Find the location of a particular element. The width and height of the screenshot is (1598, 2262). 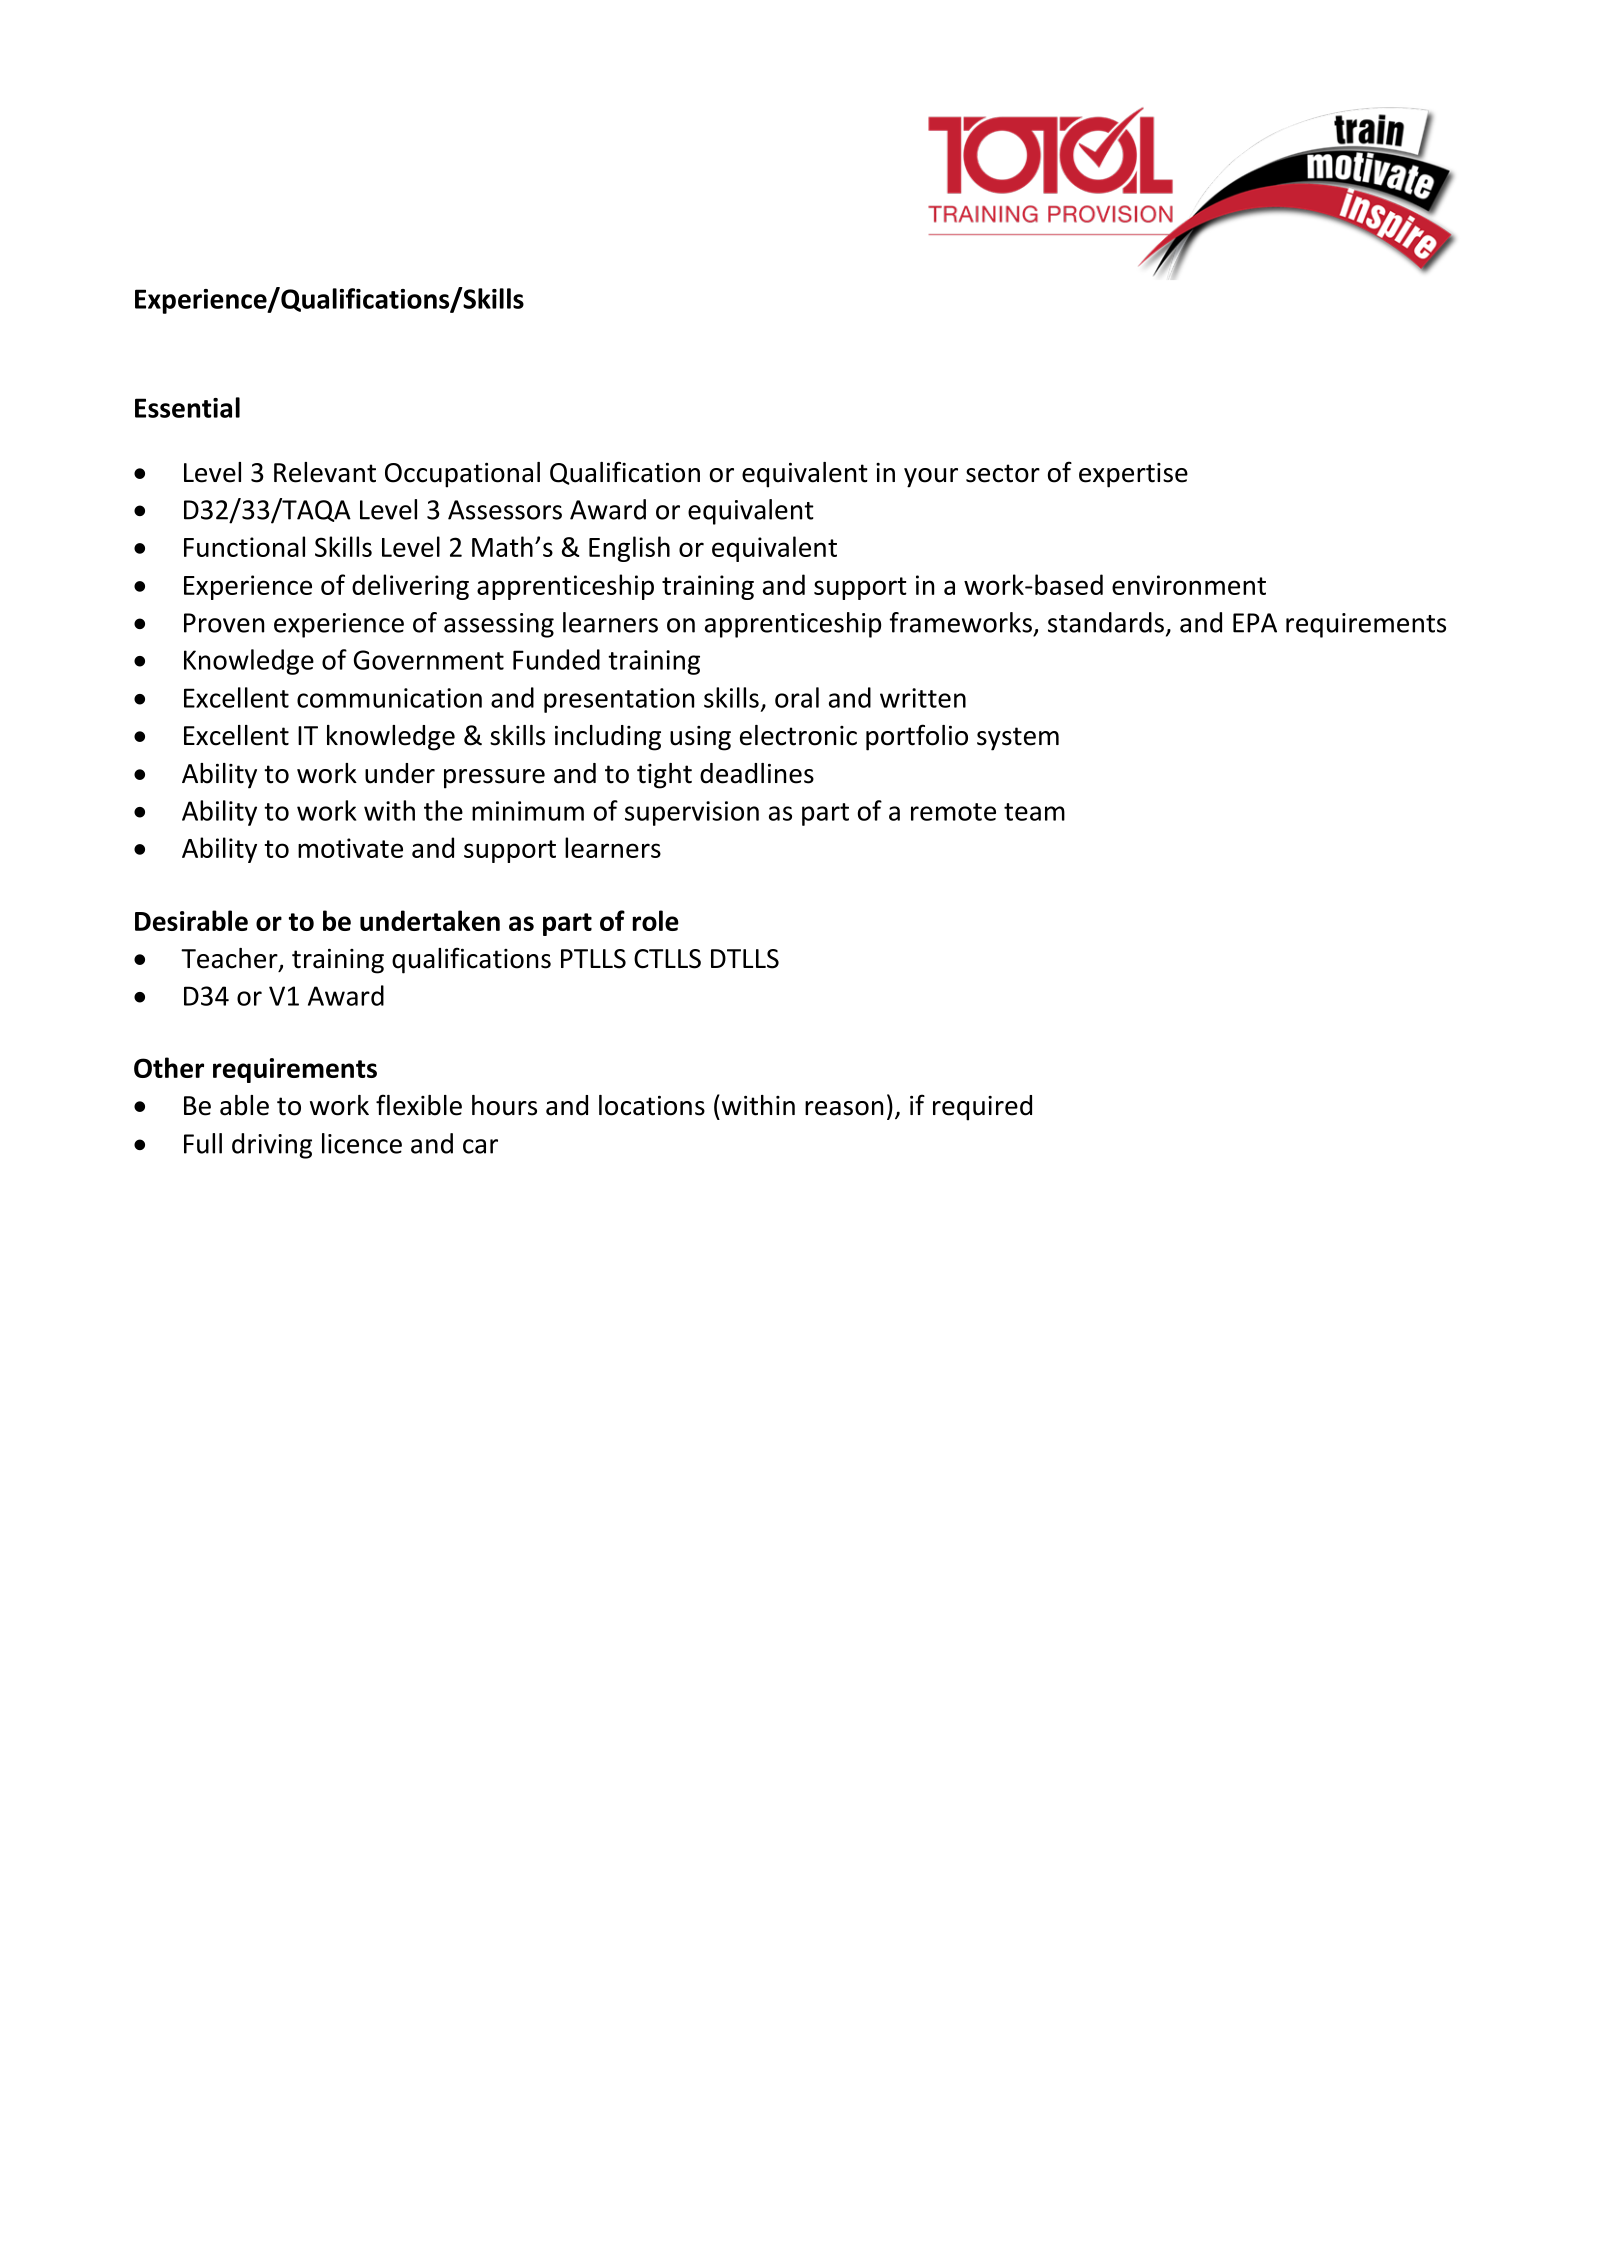

your is located at coordinates (931, 478).
